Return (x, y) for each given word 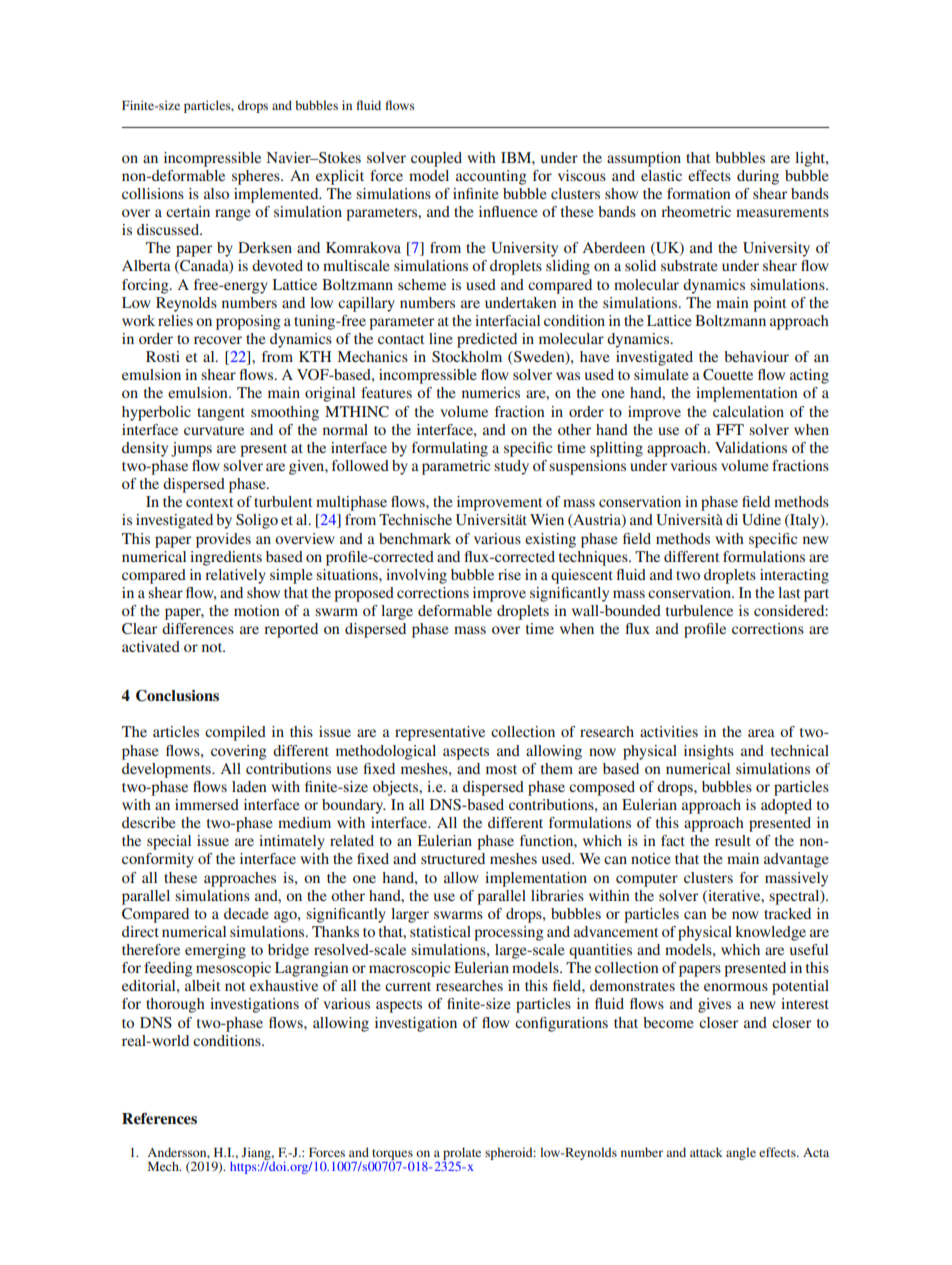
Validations (751, 447)
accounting (491, 177)
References (159, 1118)
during (758, 177)
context (209, 502)
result (733, 840)
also (216, 193)
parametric (456, 467)
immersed (207, 804)
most (501, 769)
